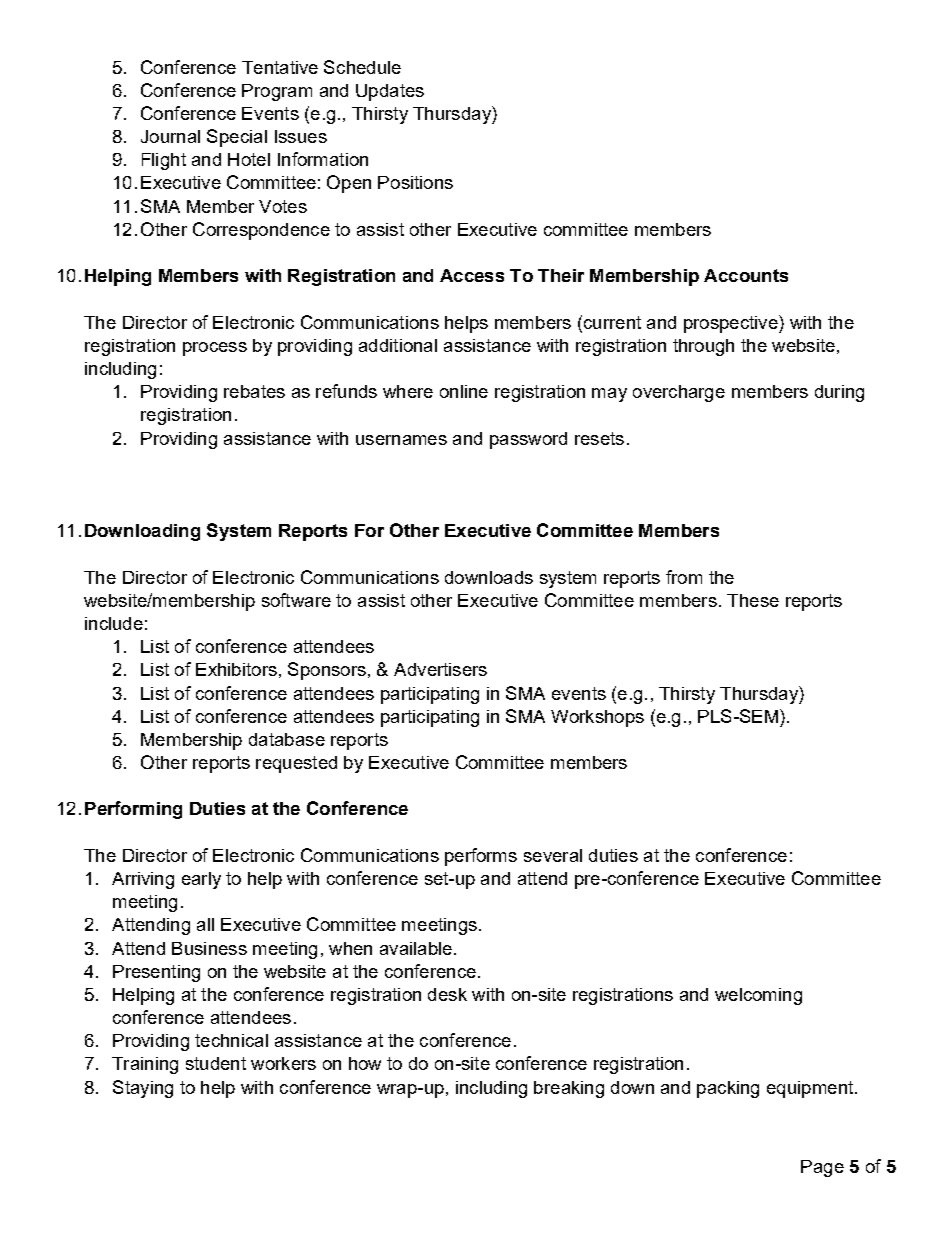  What do you see at coordinates (569, 1089) in the screenshot?
I see `breaking` at bounding box center [569, 1089].
